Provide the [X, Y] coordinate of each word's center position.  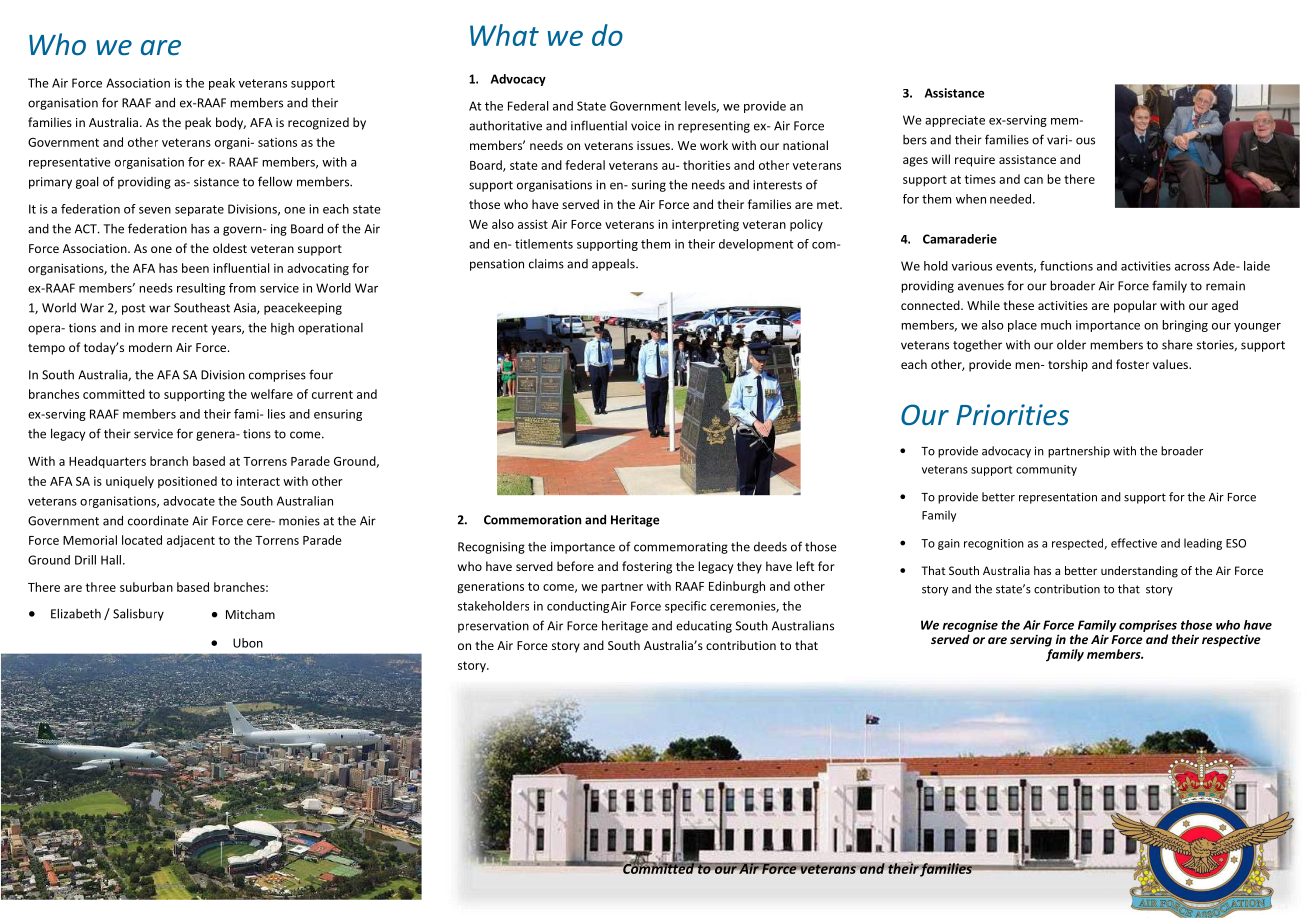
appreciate [955, 121]
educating [704, 627]
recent [190, 328]
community [1046, 470]
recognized [318, 123]
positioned [187, 482]
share [1177, 345]
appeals [614, 265]
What [504, 35]
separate [199, 210]
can [1033, 180]
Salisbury [138, 614]
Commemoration [532, 520]
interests [777, 185]
